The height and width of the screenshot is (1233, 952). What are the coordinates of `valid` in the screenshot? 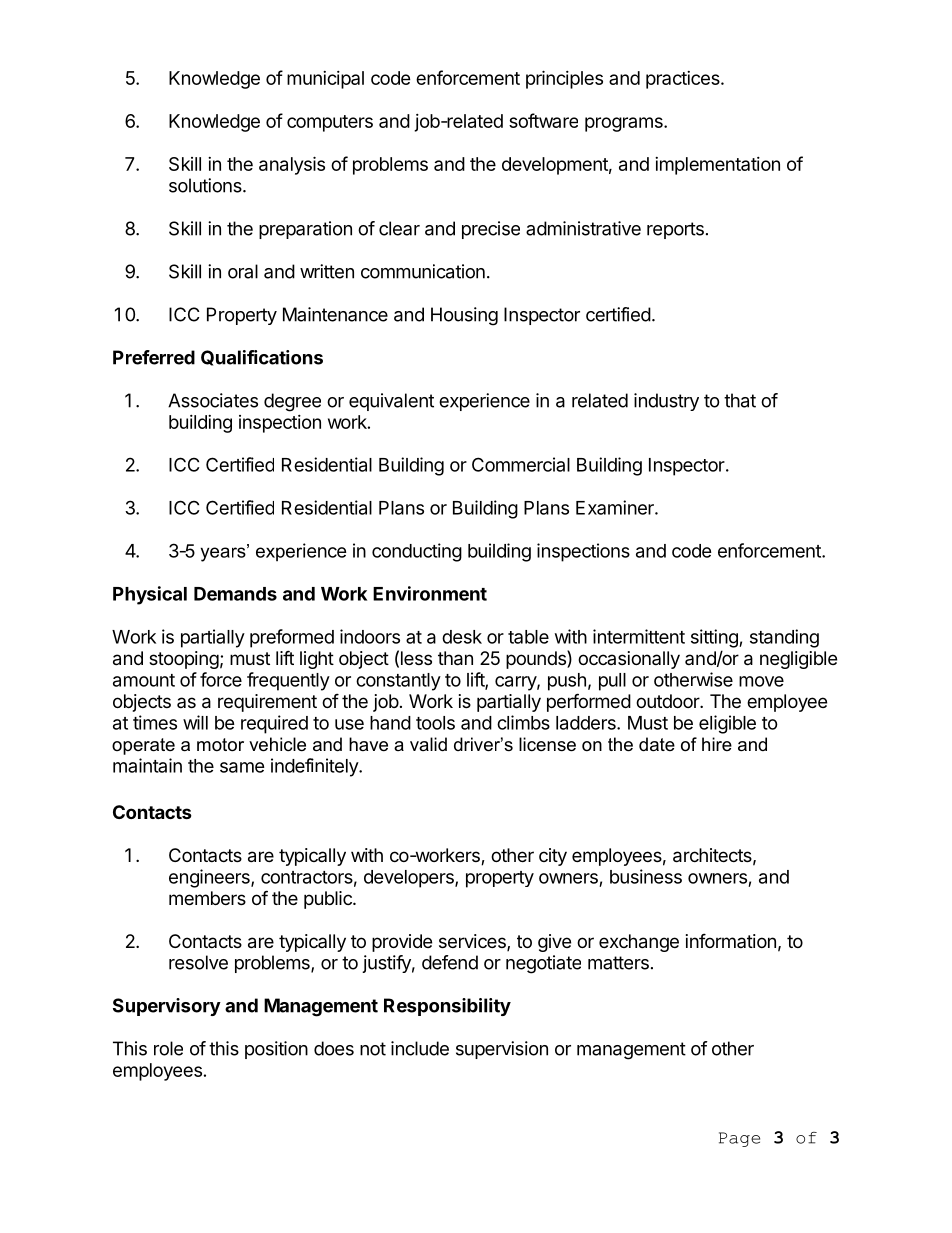 It's located at (428, 744).
